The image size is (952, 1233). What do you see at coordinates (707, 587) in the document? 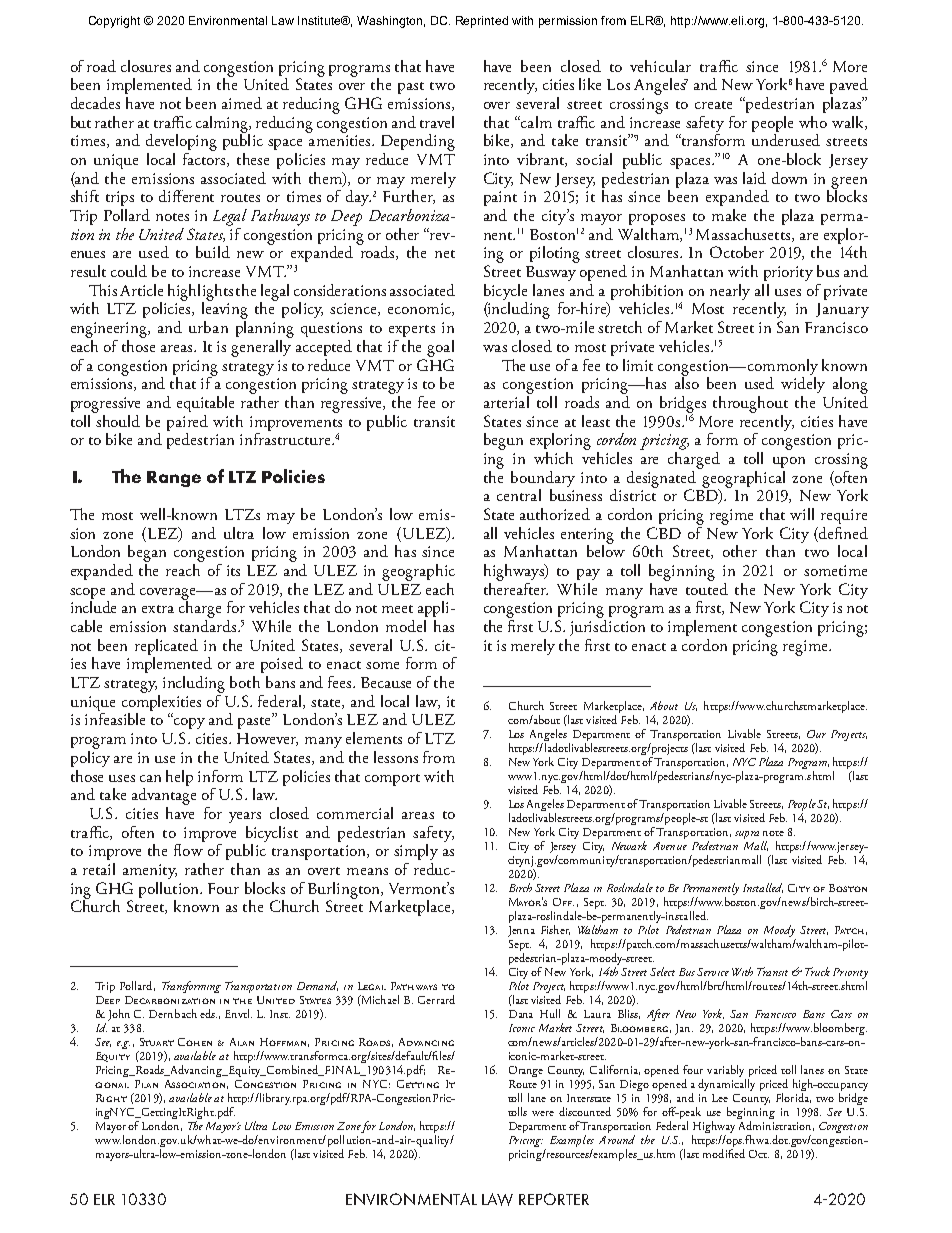
I see `touted` at bounding box center [707, 587].
